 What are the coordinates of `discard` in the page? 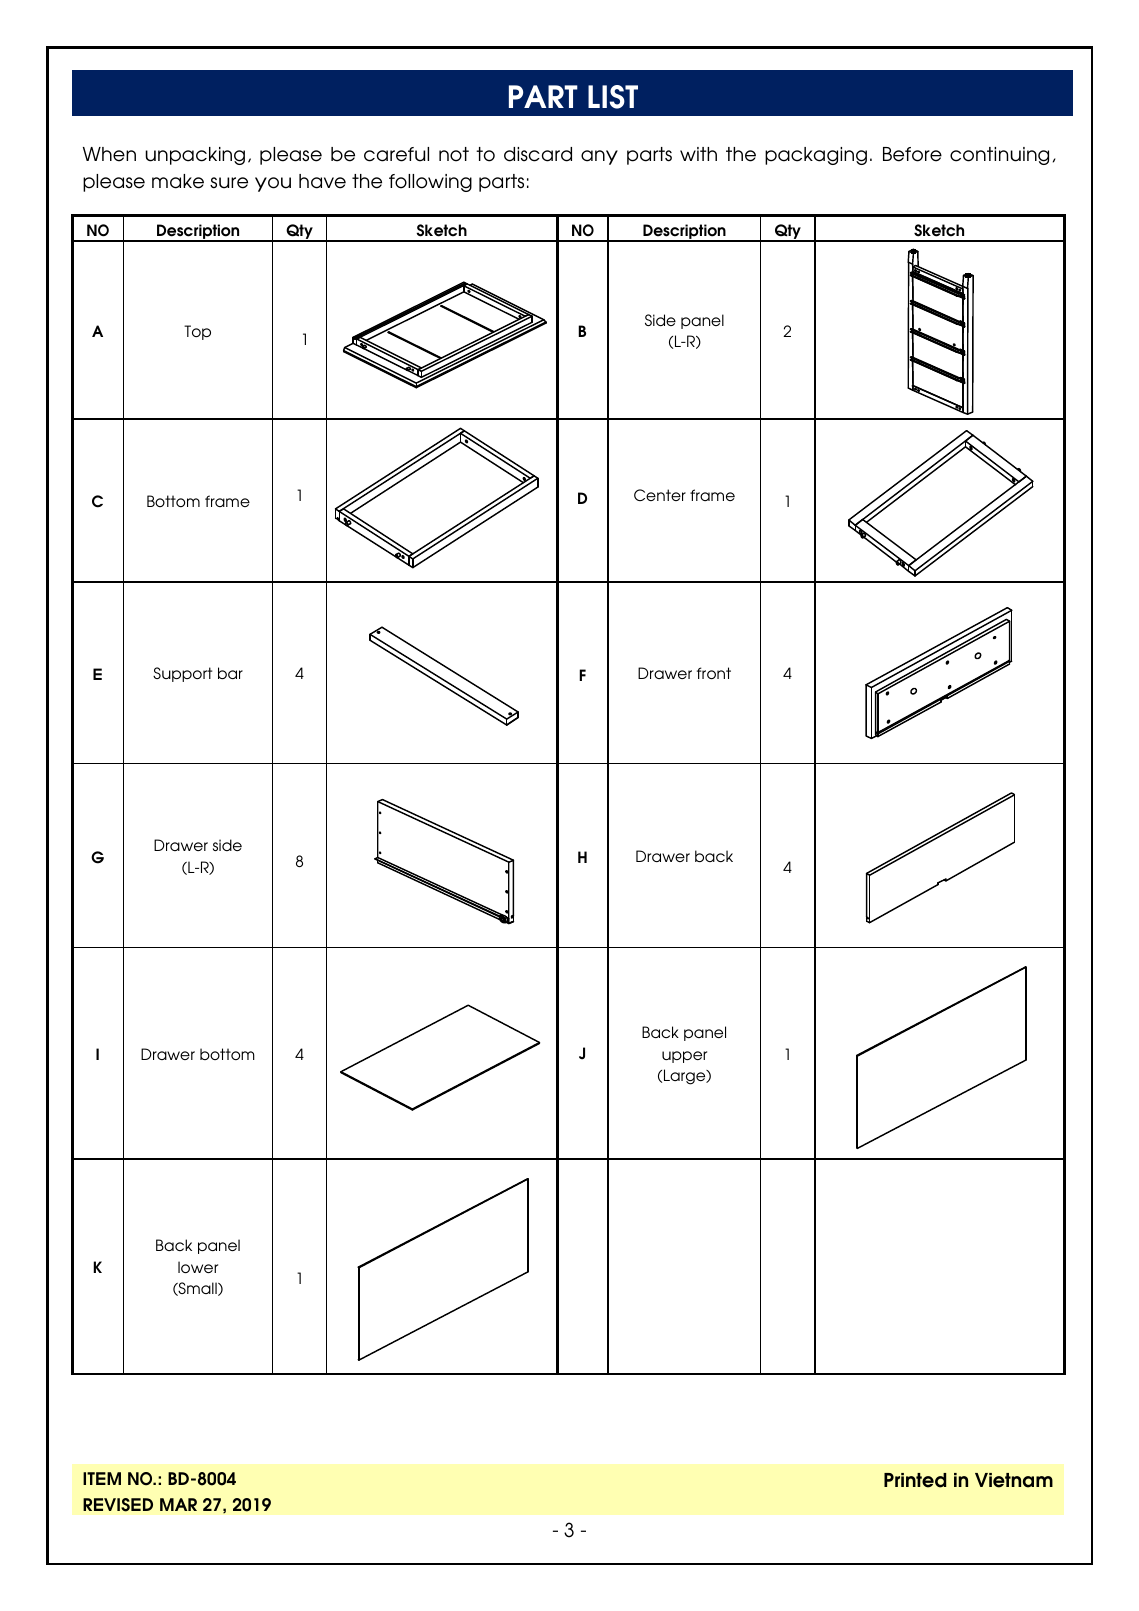 It's located at (538, 154).
